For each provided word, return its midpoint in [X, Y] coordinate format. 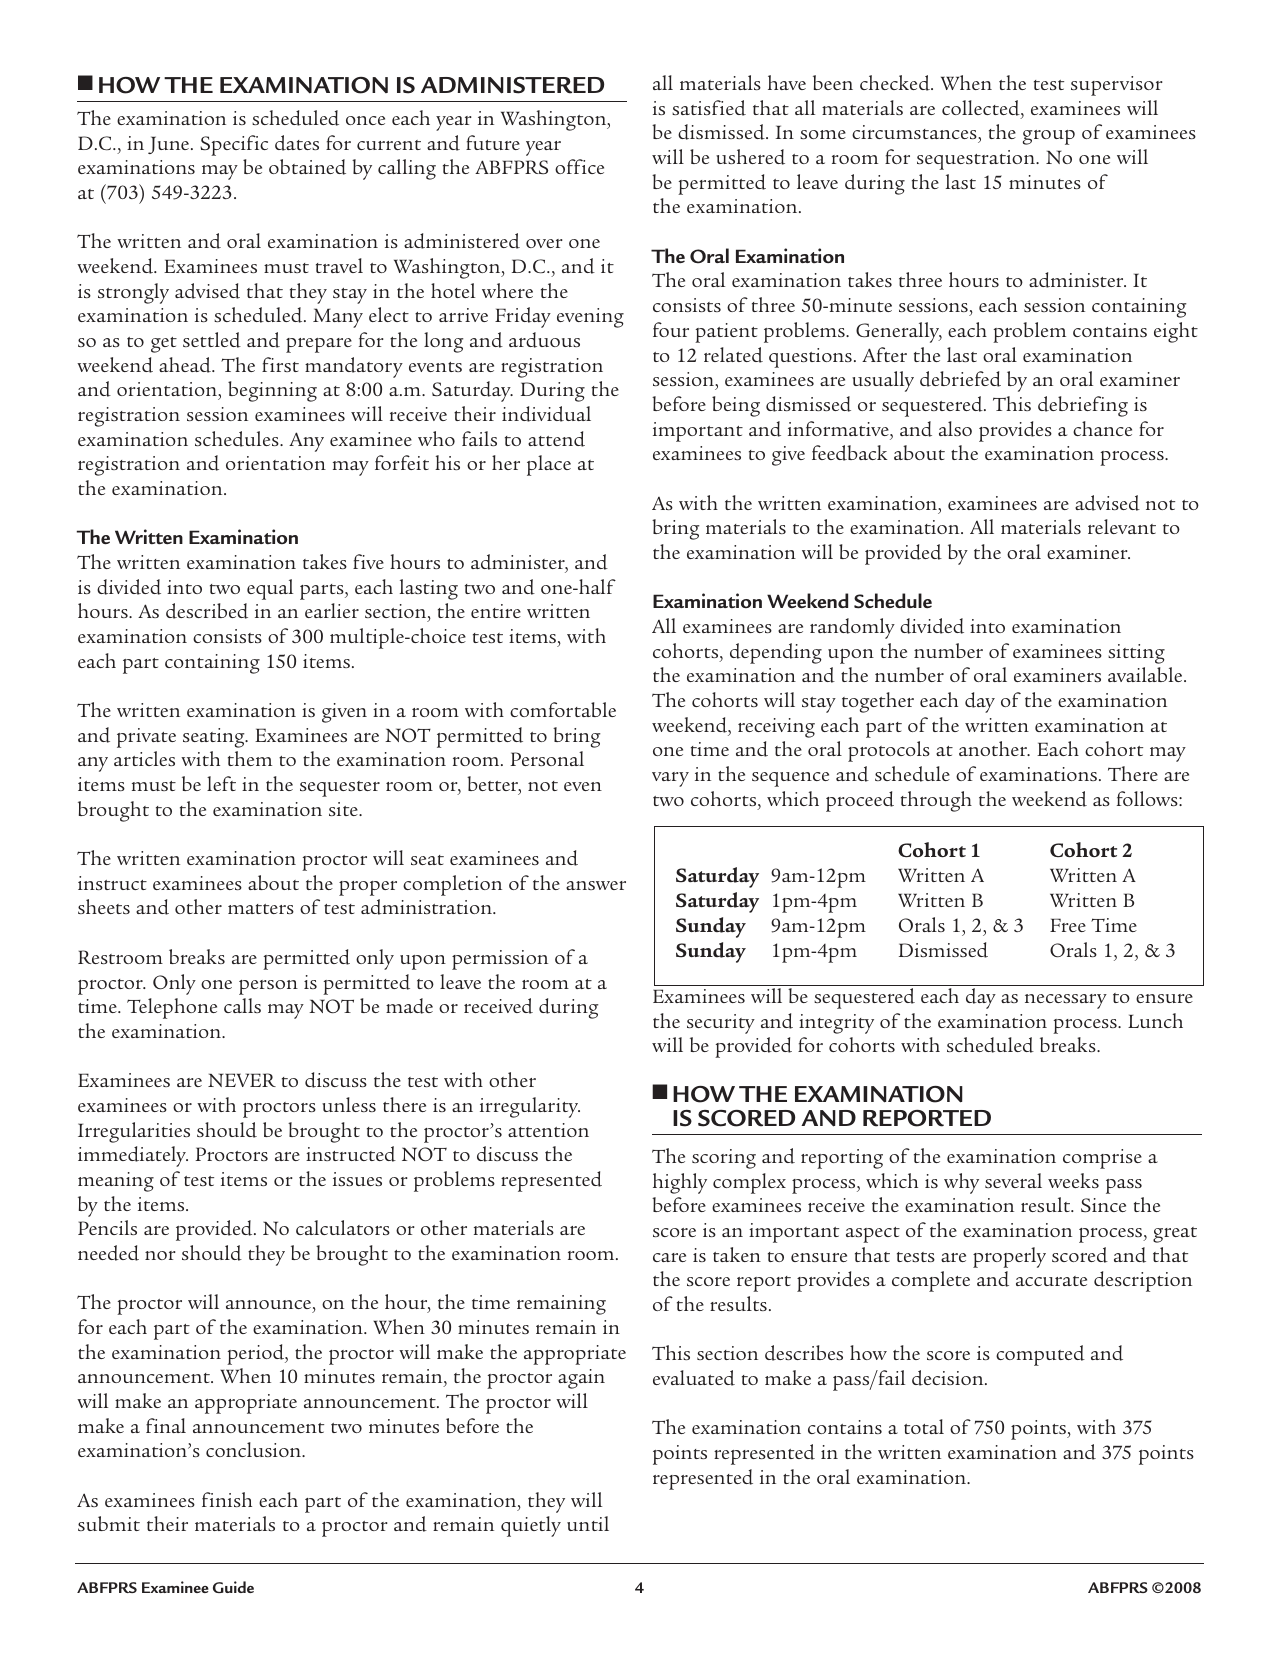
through [936, 801]
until [588, 1523]
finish [227, 1499]
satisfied [709, 108]
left [221, 783]
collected [982, 108]
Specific [234, 145]
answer [596, 885]
